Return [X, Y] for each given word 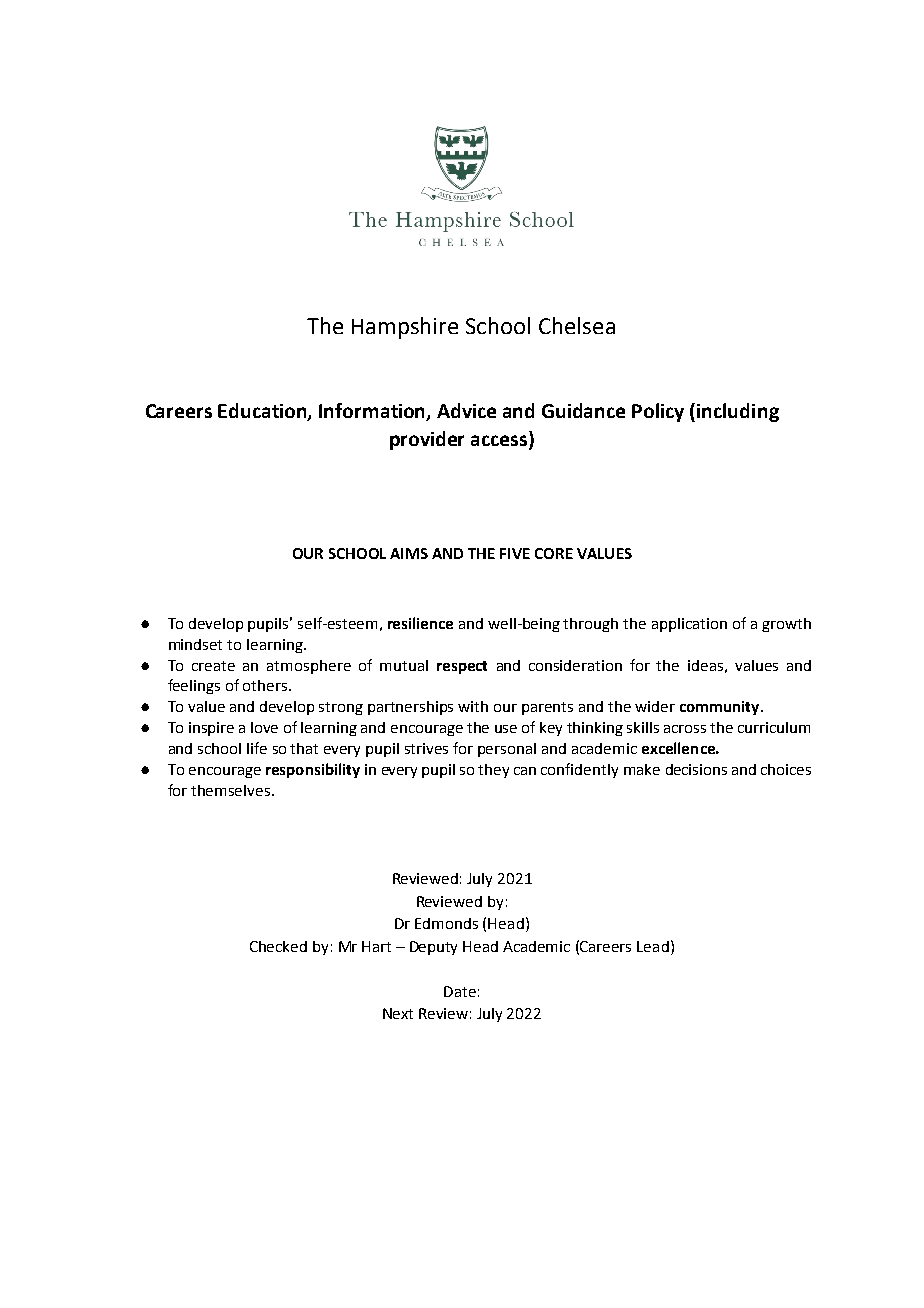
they [493, 771]
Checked [278, 946]
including [738, 412]
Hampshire [405, 328]
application [689, 625]
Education [263, 412]
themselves [230, 790]
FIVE [515, 553]
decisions [696, 769]
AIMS [409, 553]
